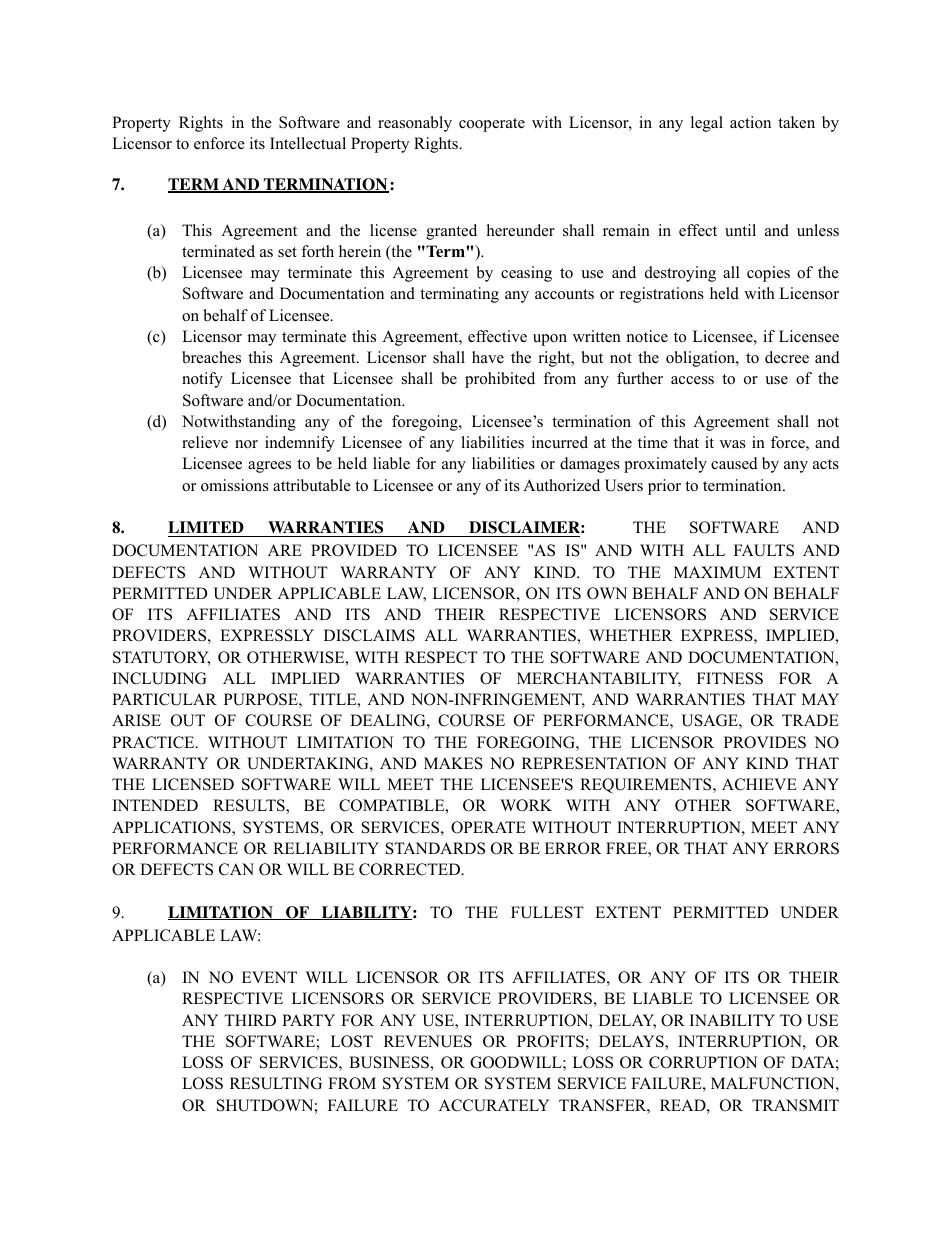 This screenshot has height=1233, width=952. What do you see at coordinates (308, 143) in the screenshot?
I see `Intellectual` at bounding box center [308, 143].
